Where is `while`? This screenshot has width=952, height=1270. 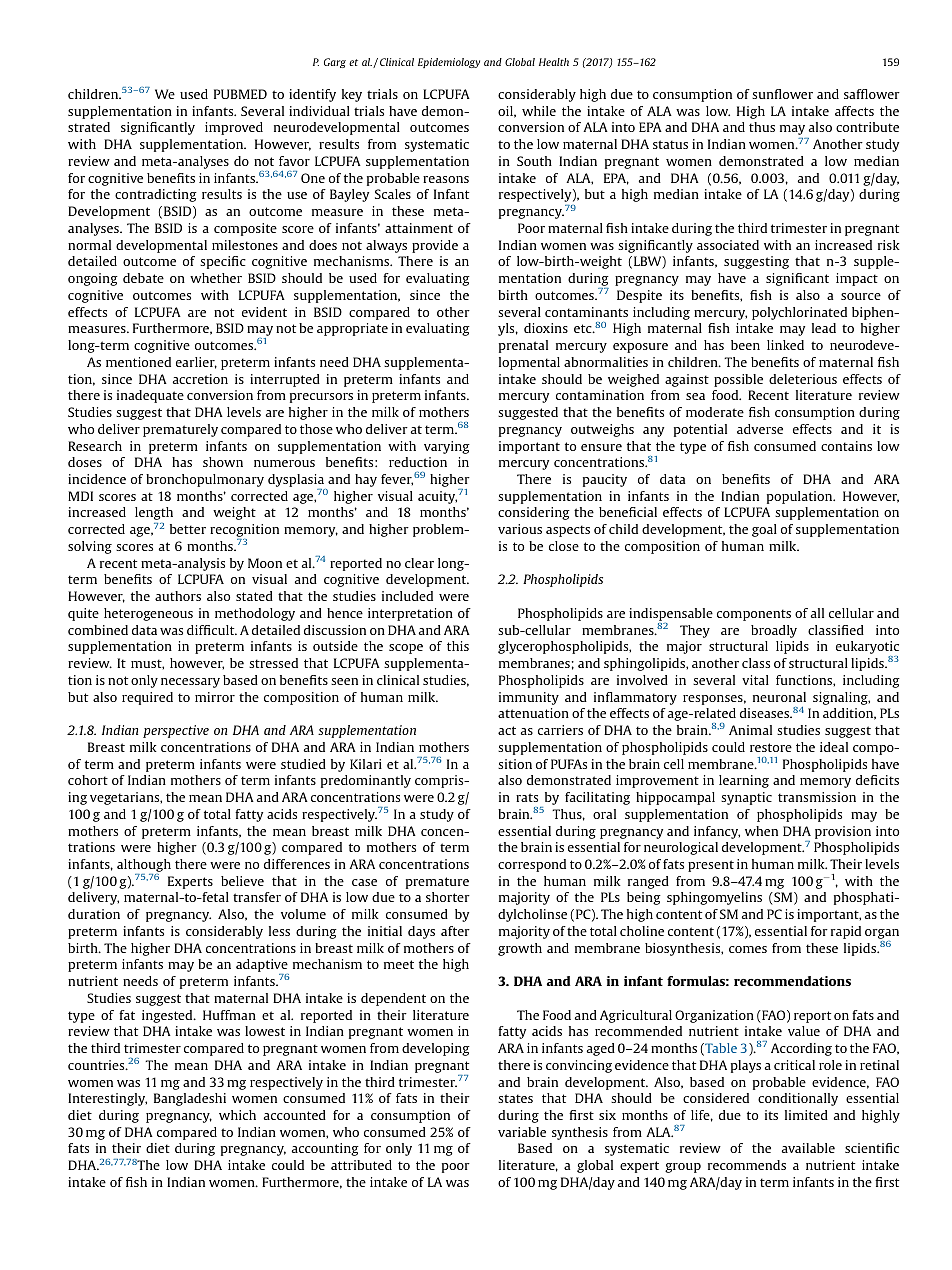
while is located at coordinates (539, 111).
